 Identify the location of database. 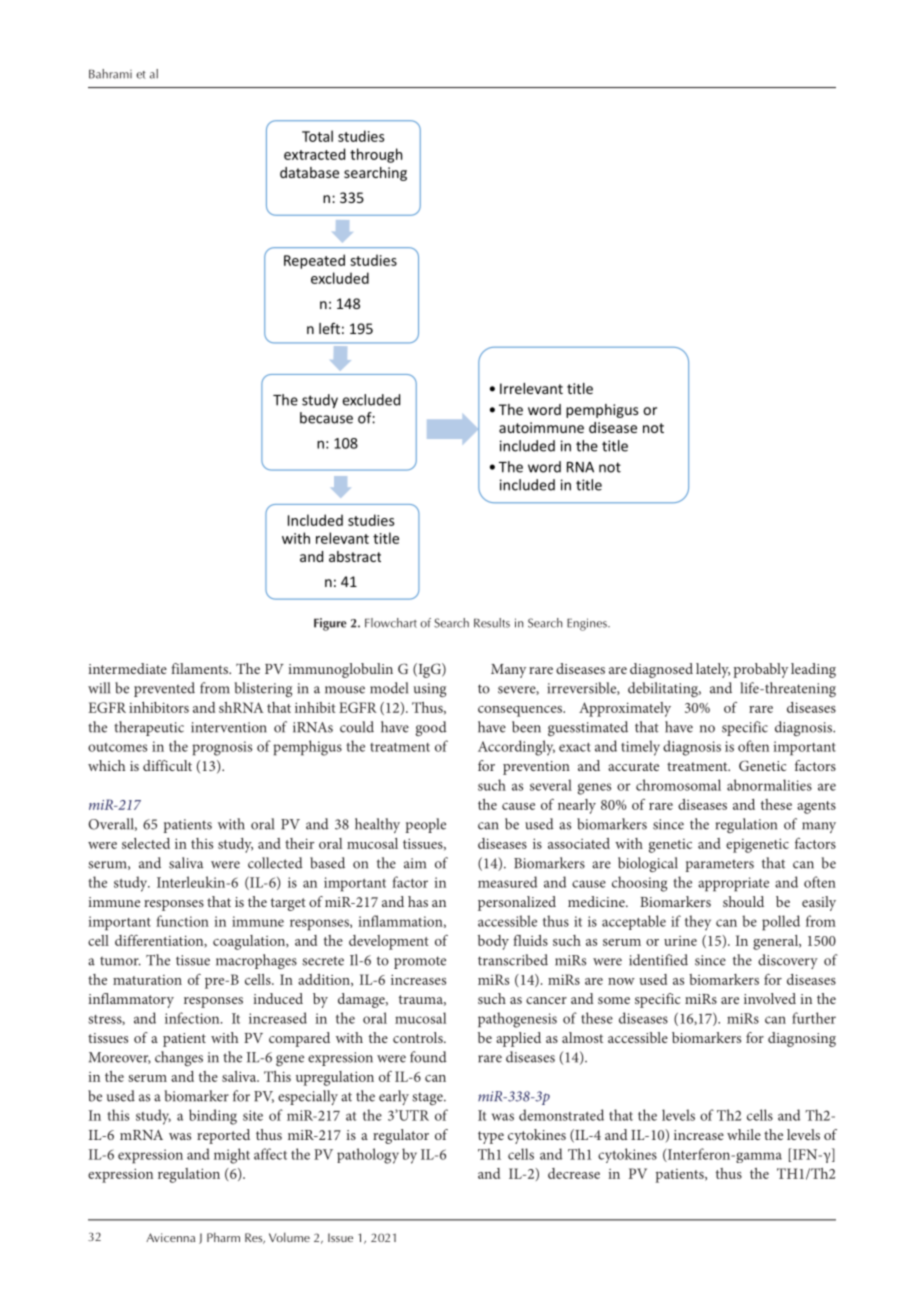
(309, 172).
